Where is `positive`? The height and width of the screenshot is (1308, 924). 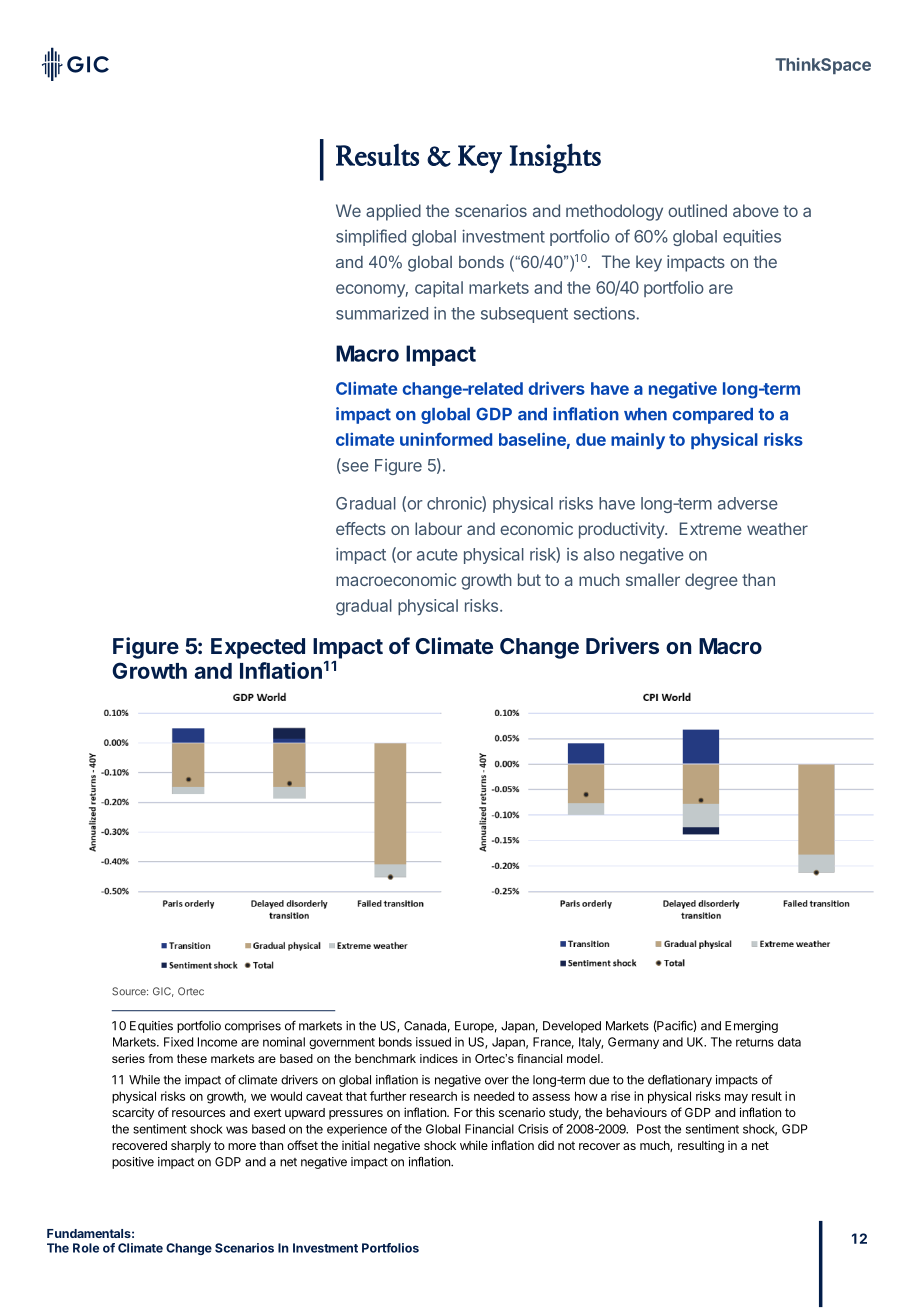 positive is located at coordinates (133, 1163).
